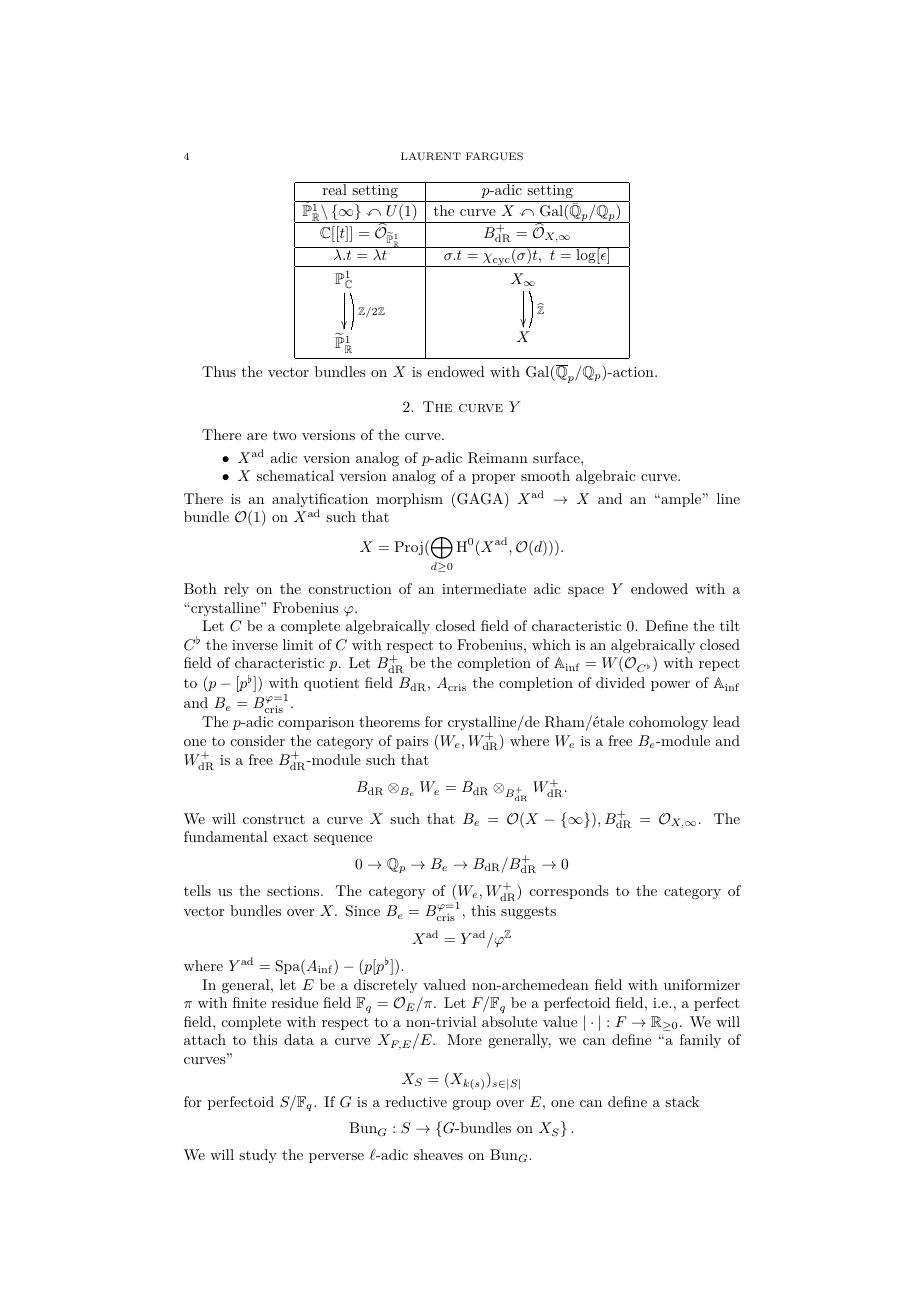 The image size is (924, 1308). What do you see at coordinates (557, 457) in the page?
I see `surface` at bounding box center [557, 457].
